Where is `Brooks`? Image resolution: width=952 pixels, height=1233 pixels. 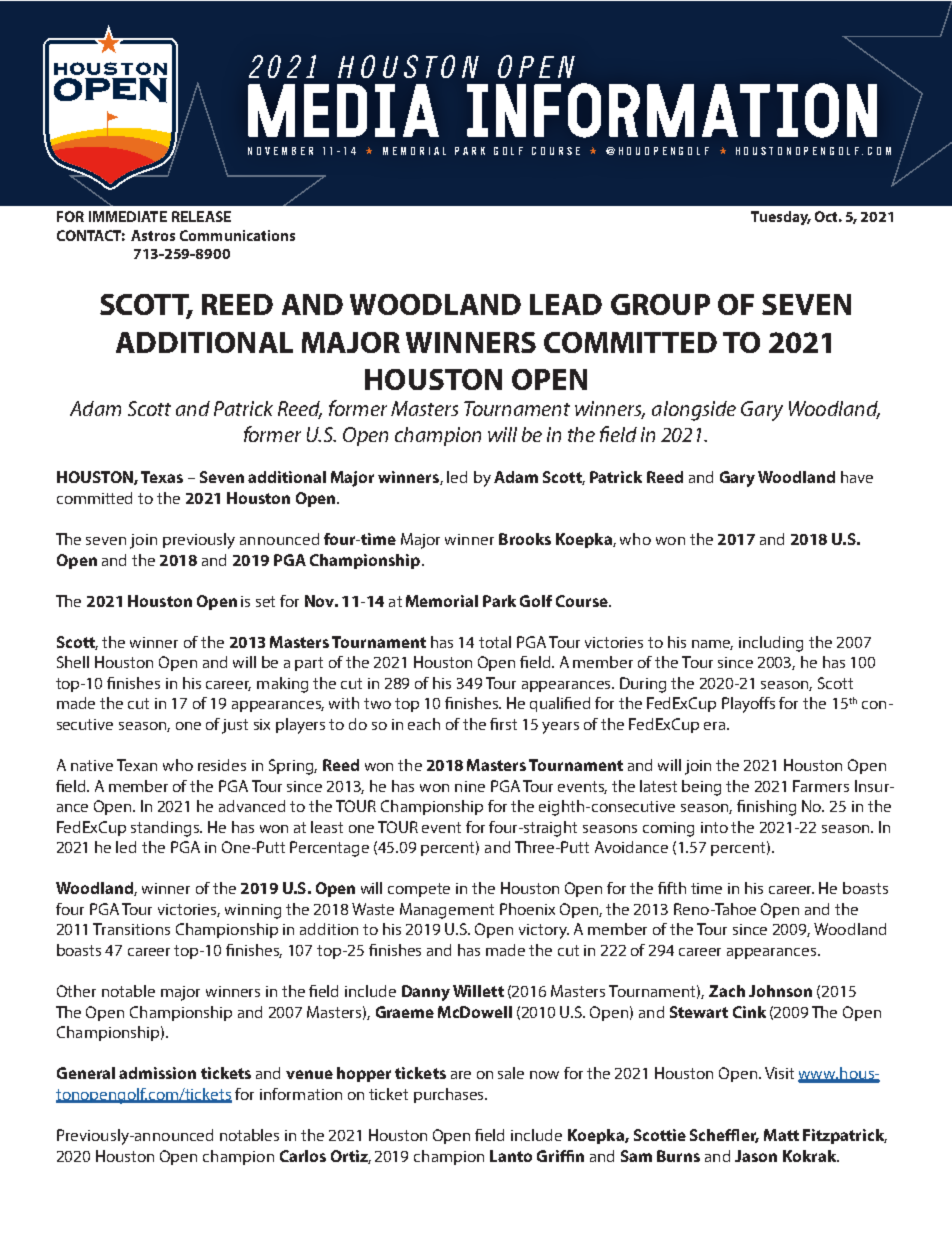 Brooks is located at coordinates (525, 539).
